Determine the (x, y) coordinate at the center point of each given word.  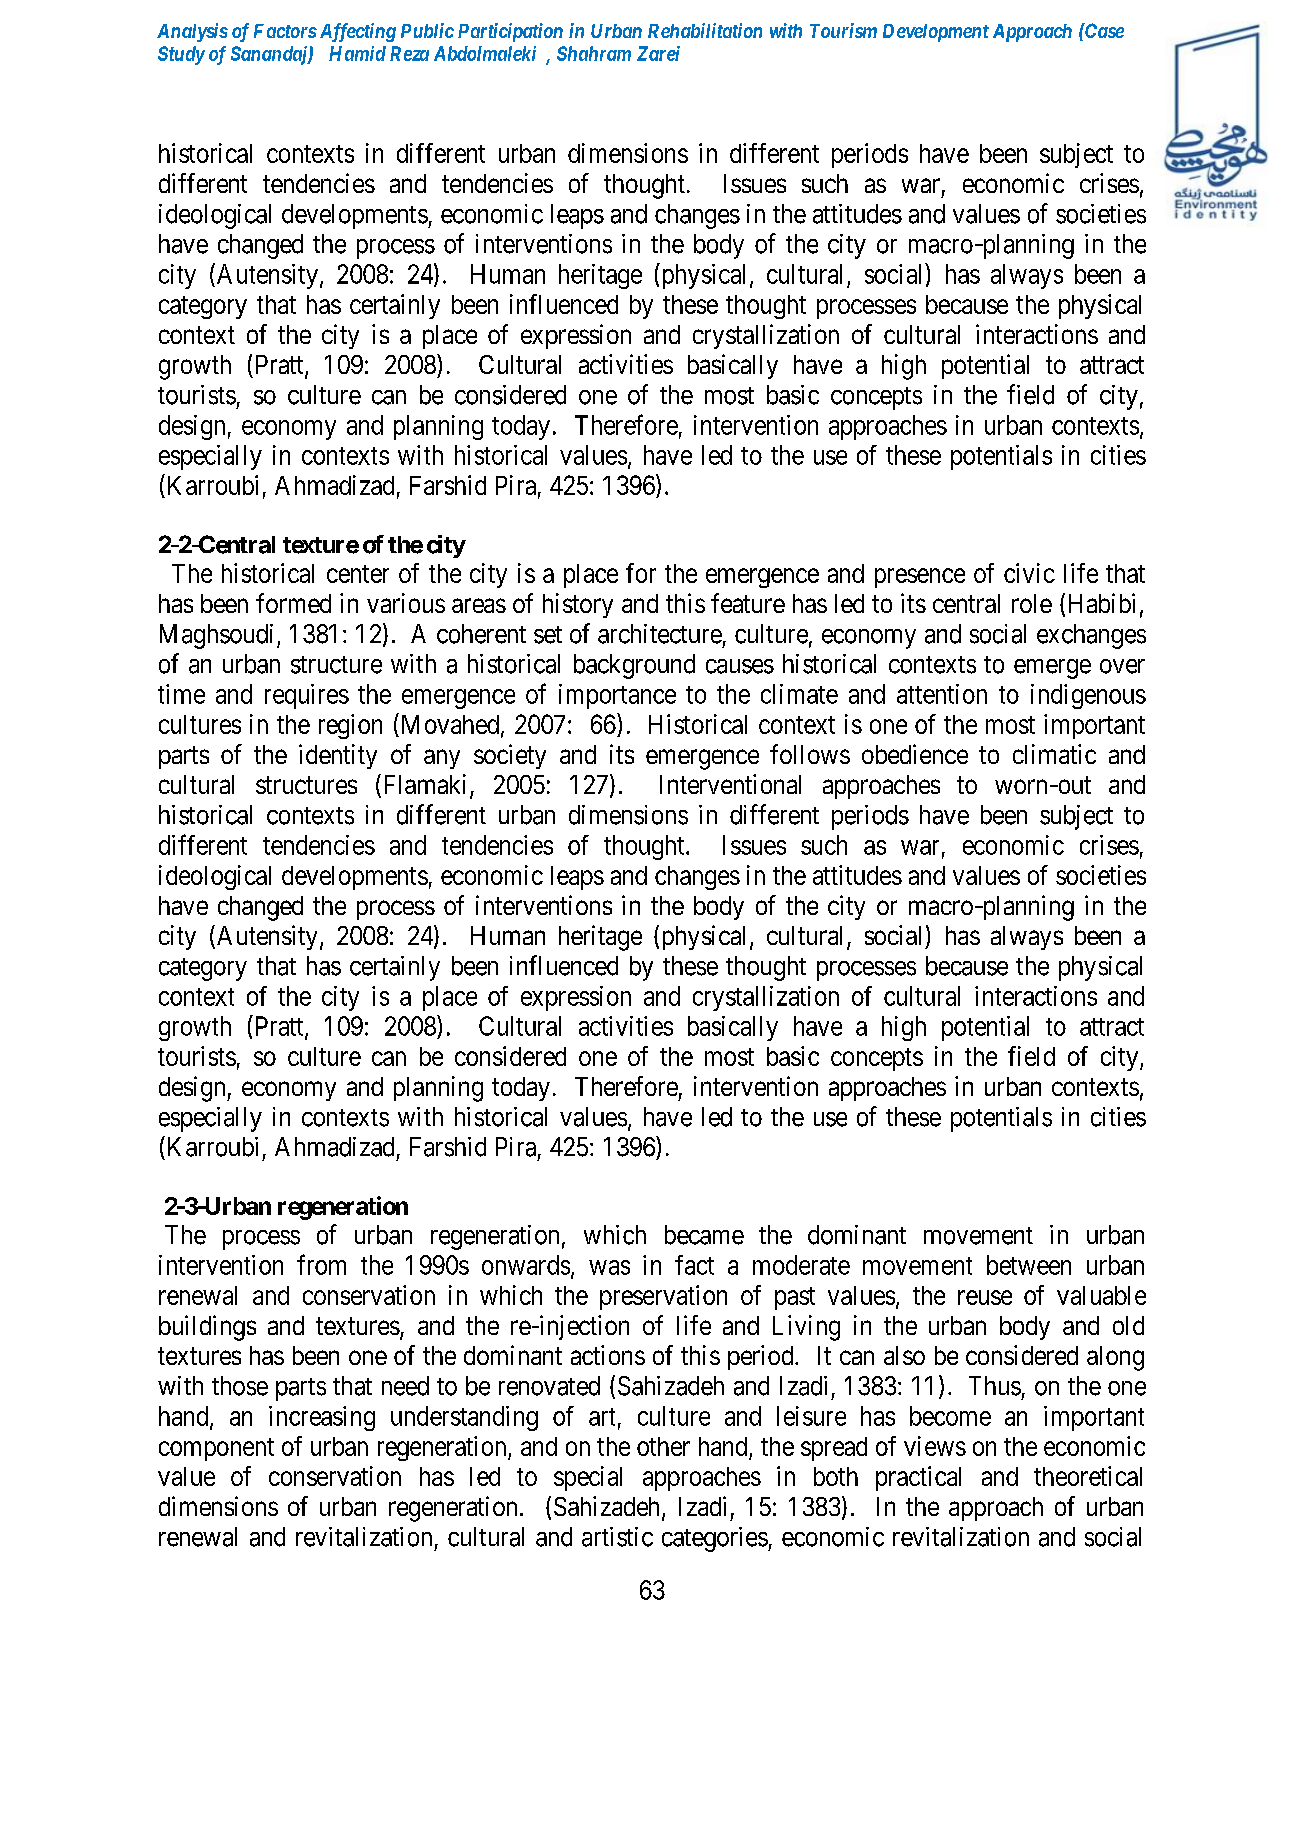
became (704, 1235)
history (578, 605)
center (358, 574)
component (216, 1449)
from (321, 1264)
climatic (1054, 754)
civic (1029, 573)
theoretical (1088, 1476)
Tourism (843, 30)
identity (338, 756)
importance (617, 696)
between (1029, 1265)
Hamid (357, 53)
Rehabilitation (705, 30)
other (663, 1446)
